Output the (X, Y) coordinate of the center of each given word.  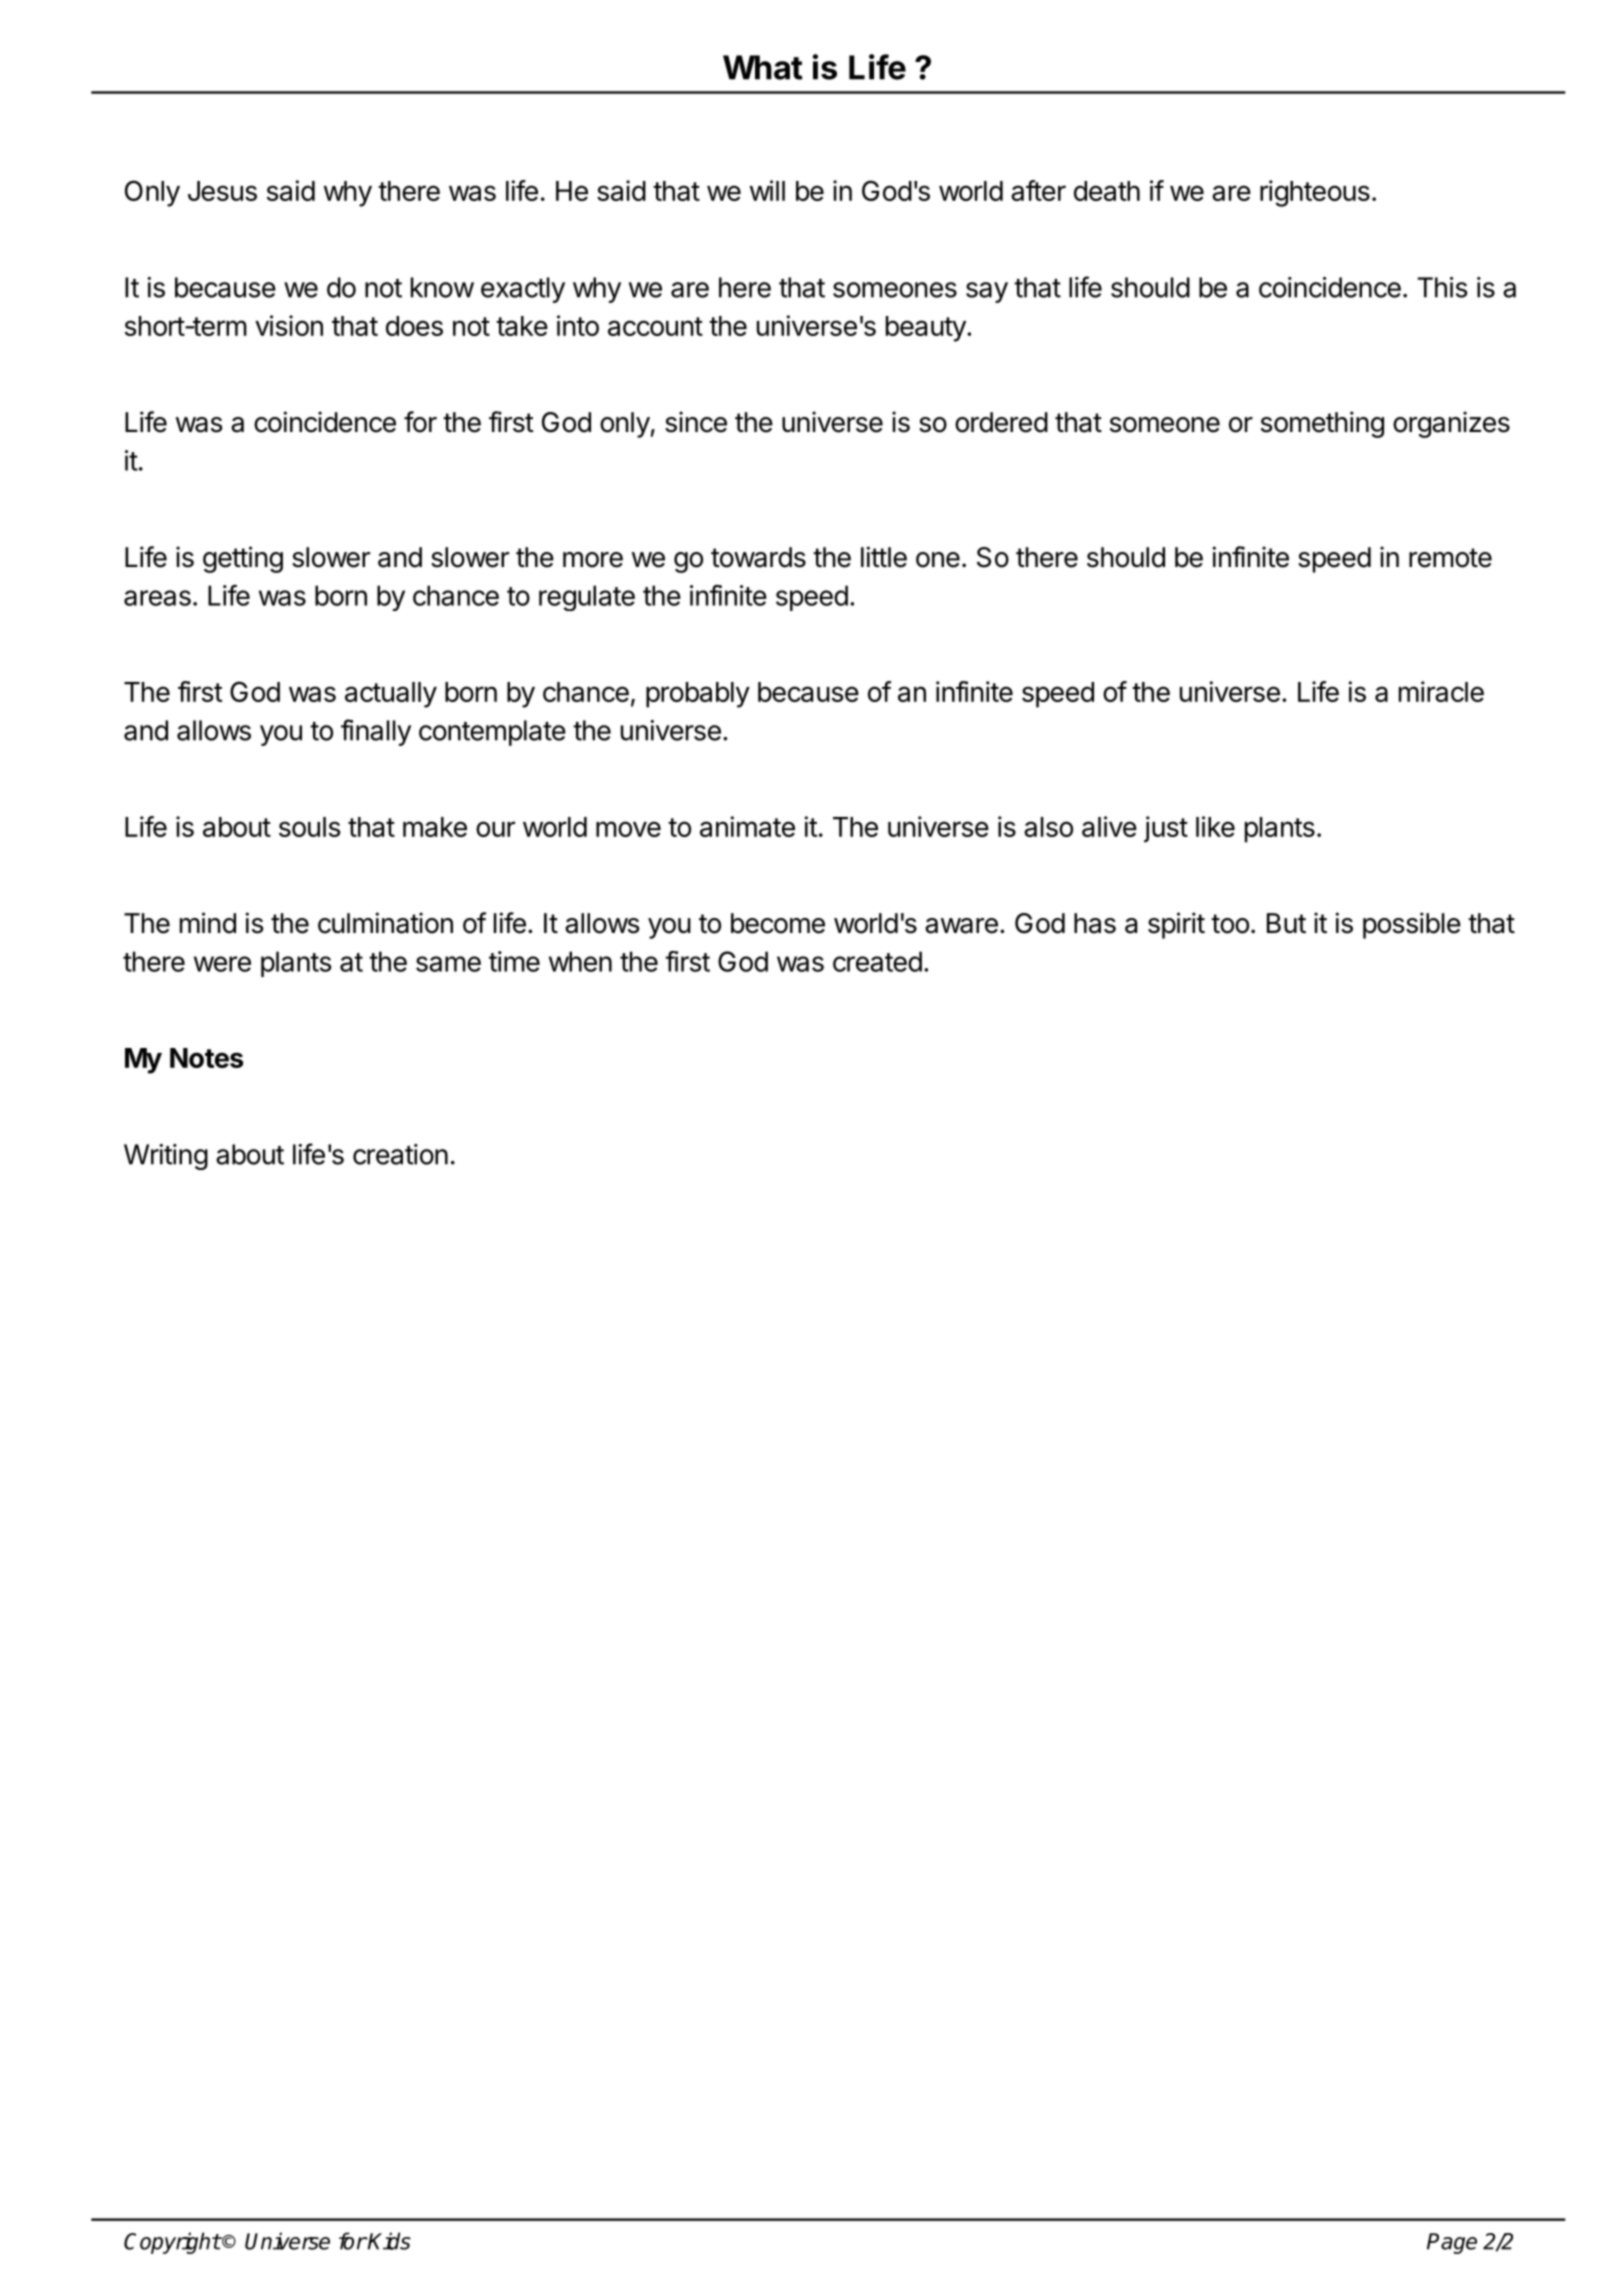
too (1230, 924)
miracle (1441, 691)
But (1286, 923)
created (877, 961)
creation (400, 1154)
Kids (389, 2241)
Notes (206, 1058)
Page (1452, 2243)
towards (758, 557)
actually (391, 695)
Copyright (172, 2243)
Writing (166, 1157)
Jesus (222, 191)
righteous (1315, 193)
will (767, 190)
